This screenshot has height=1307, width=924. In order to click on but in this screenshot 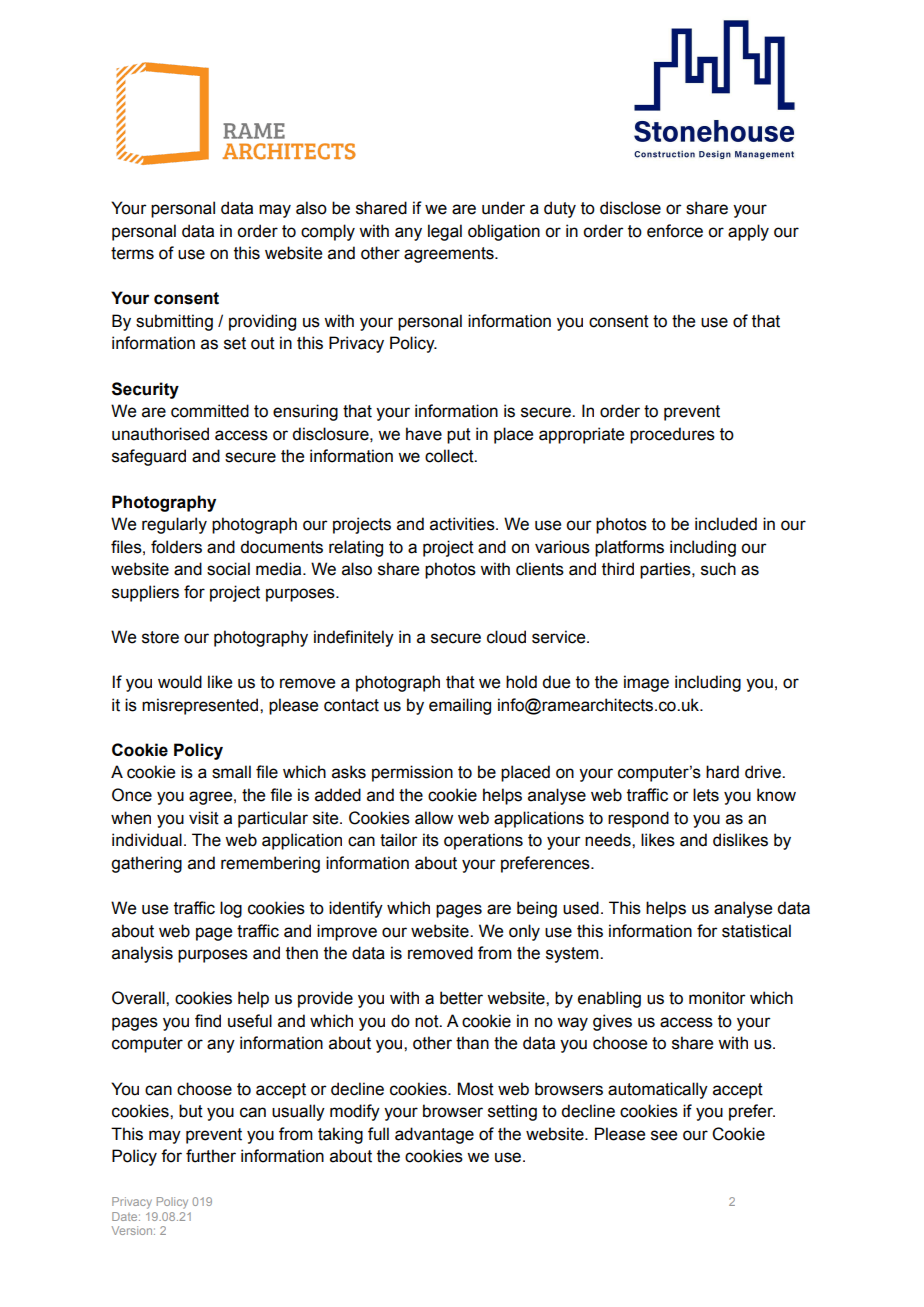, I will do `click(191, 1111)`.
